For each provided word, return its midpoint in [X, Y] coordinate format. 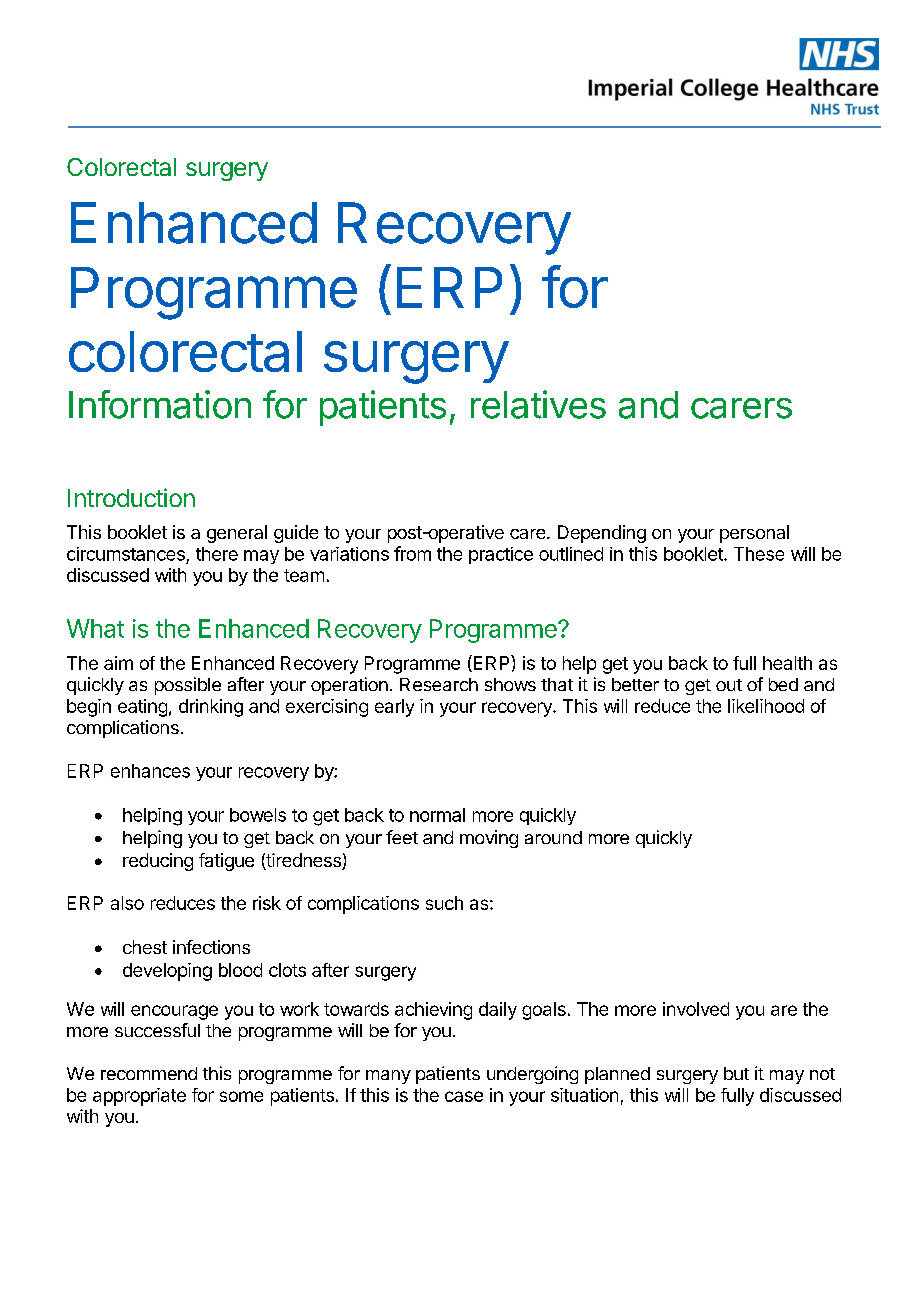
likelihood [766, 706]
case [464, 1096]
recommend [149, 1073]
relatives [538, 404]
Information [160, 404]
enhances [150, 771]
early [394, 708]
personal [754, 534]
